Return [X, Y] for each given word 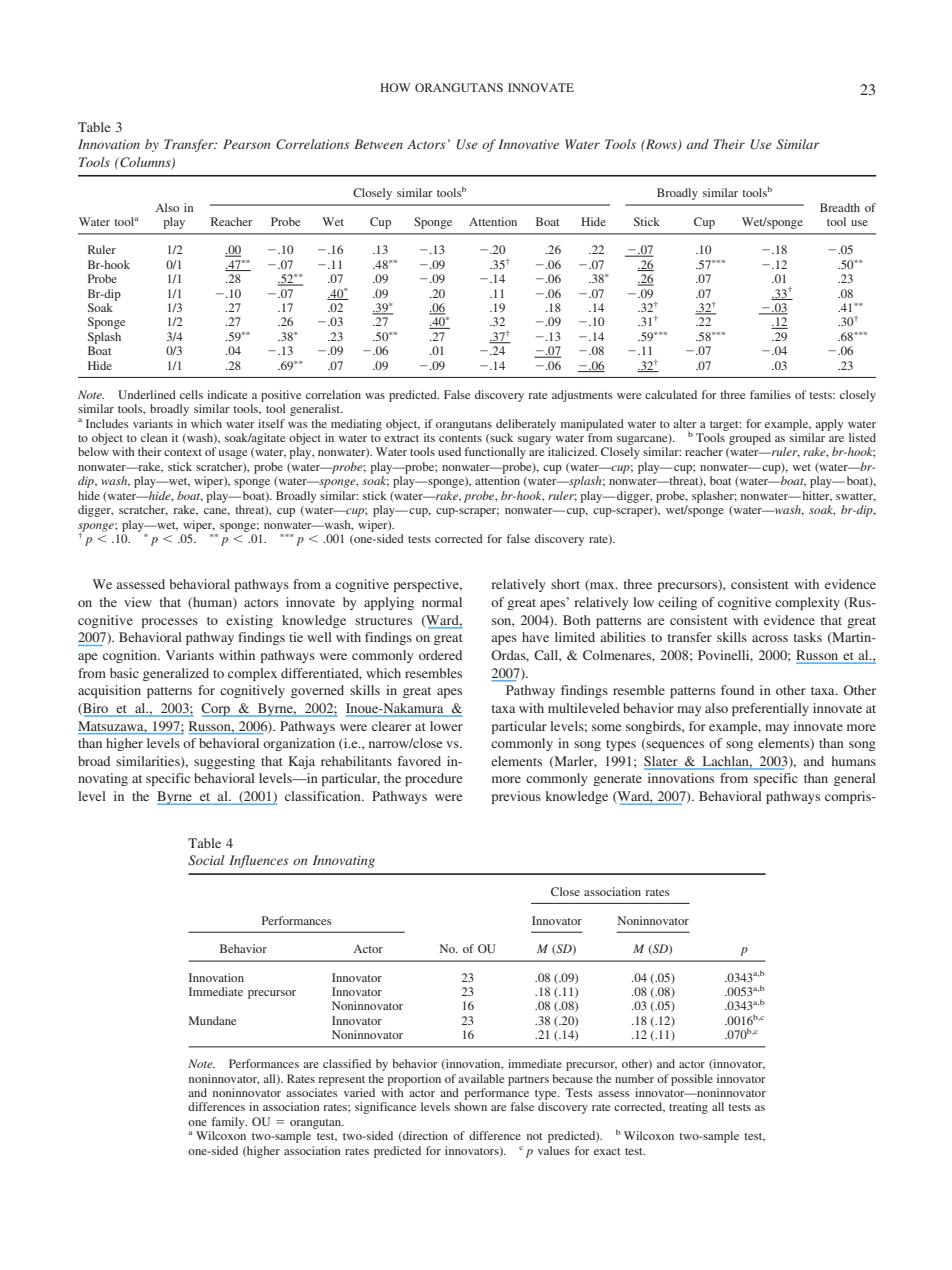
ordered [440, 655]
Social [206, 860]
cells [191, 394]
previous [516, 797]
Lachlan [727, 761]
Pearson [246, 144]
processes [170, 623]
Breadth [840, 207]
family [229, 1123]
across [770, 638]
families [770, 394]
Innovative [528, 144]
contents [460, 438]
